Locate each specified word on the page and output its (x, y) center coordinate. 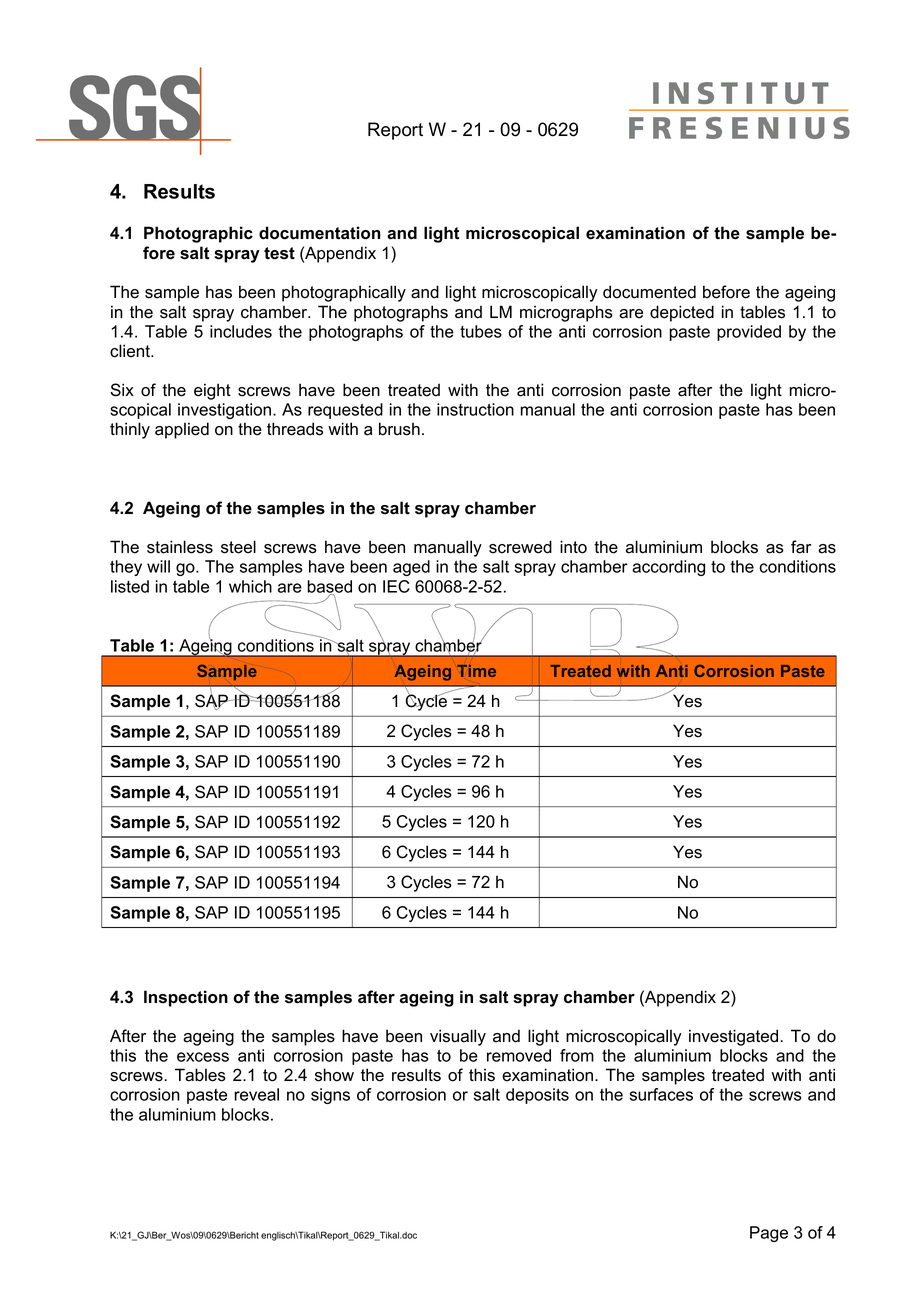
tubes (481, 331)
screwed (520, 547)
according (668, 568)
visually (458, 1037)
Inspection (186, 998)
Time (476, 671)
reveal (256, 1094)
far (801, 547)
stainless (180, 547)
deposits (537, 1096)
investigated (735, 1037)
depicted (682, 313)
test (279, 253)
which (250, 586)
